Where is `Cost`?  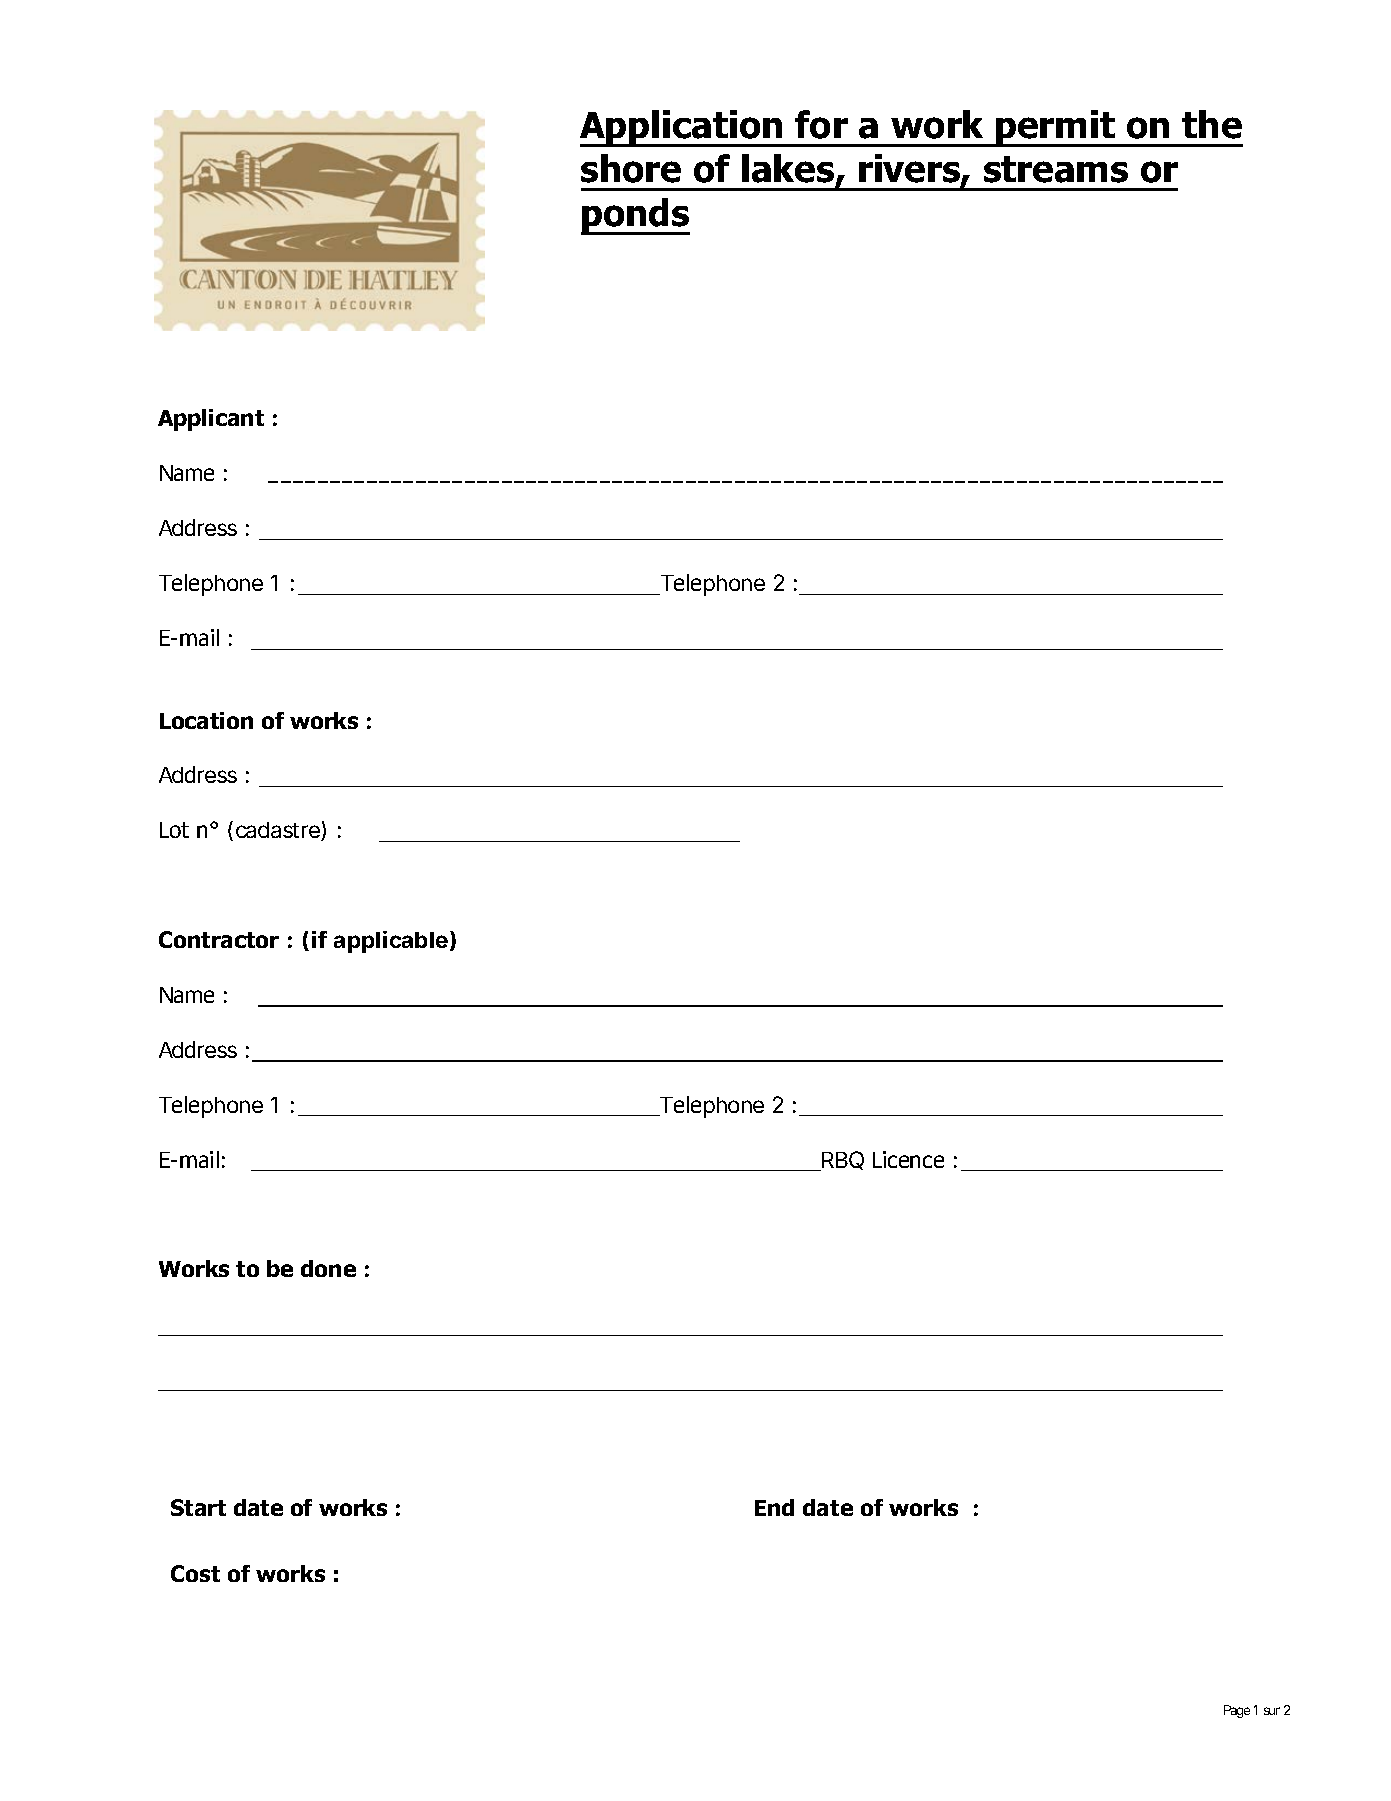
Cost is located at coordinates (195, 1573).
